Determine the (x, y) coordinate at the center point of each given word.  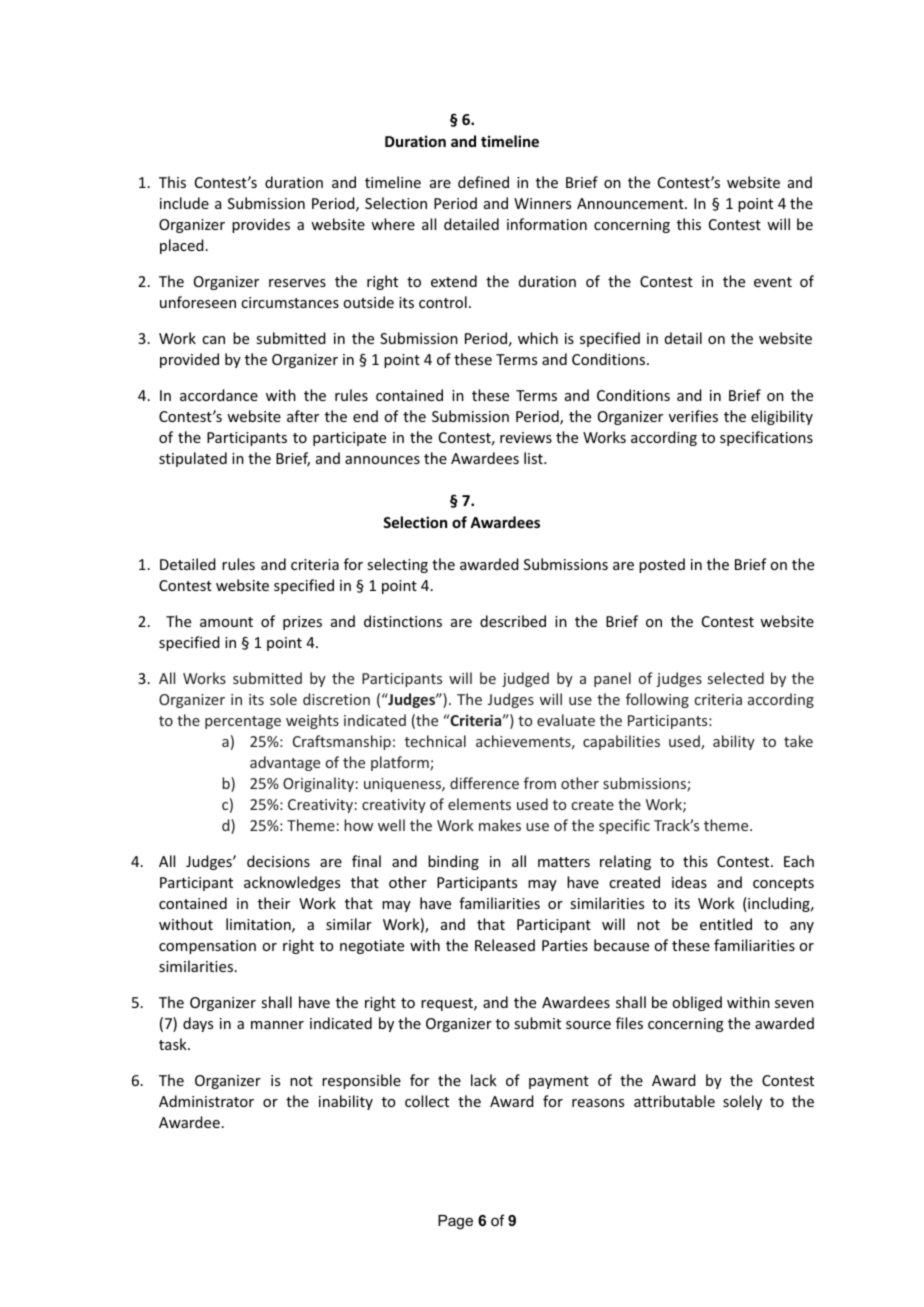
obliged (697, 1003)
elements (479, 804)
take (798, 741)
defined (483, 182)
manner (277, 1025)
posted (662, 565)
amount (226, 622)
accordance (219, 395)
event (773, 282)
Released (505, 945)
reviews (526, 437)
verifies (693, 416)
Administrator (206, 1101)
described (513, 621)
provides (261, 225)
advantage (285, 763)
